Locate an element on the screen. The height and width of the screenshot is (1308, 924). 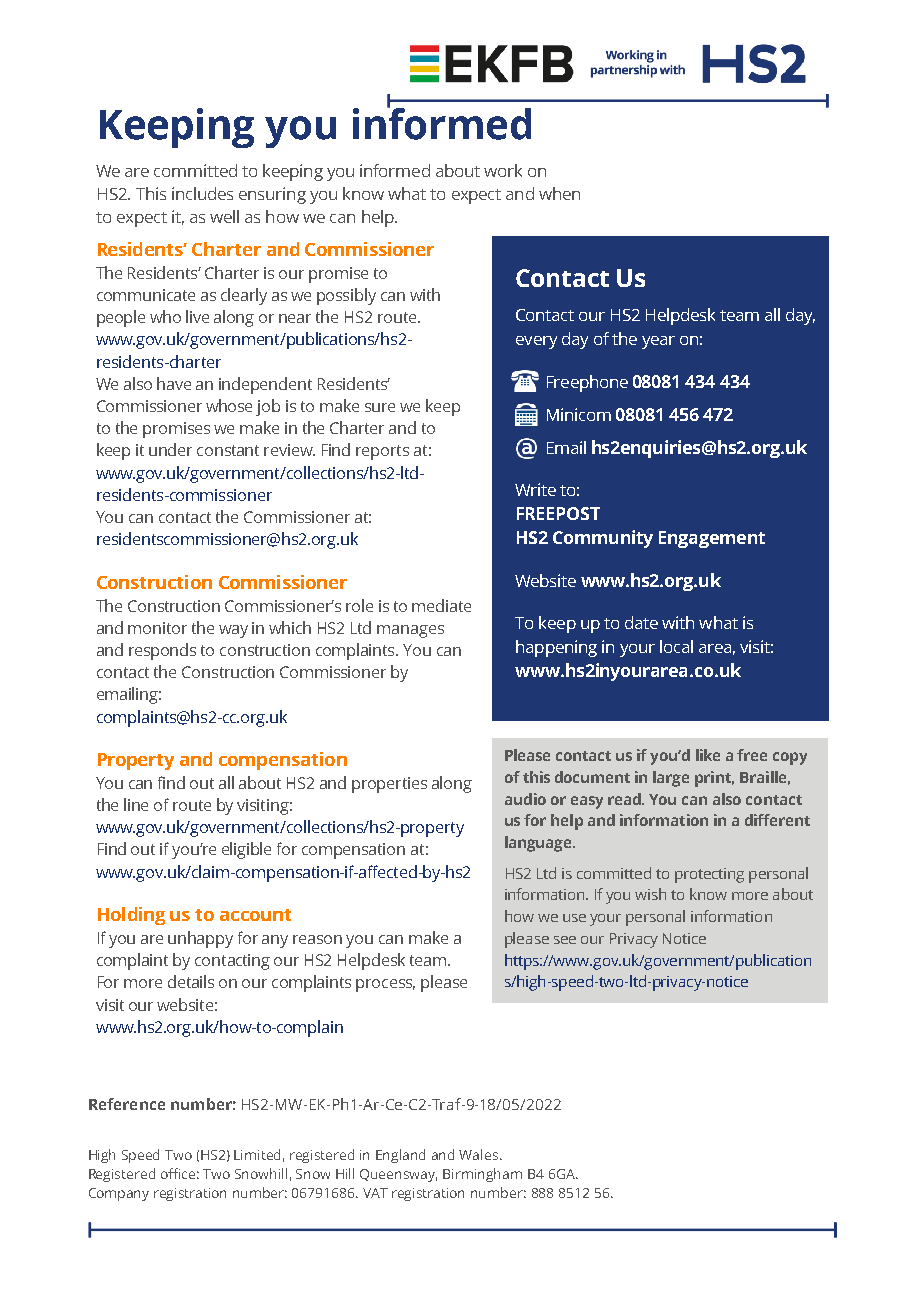
work is located at coordinates (503, 170).
